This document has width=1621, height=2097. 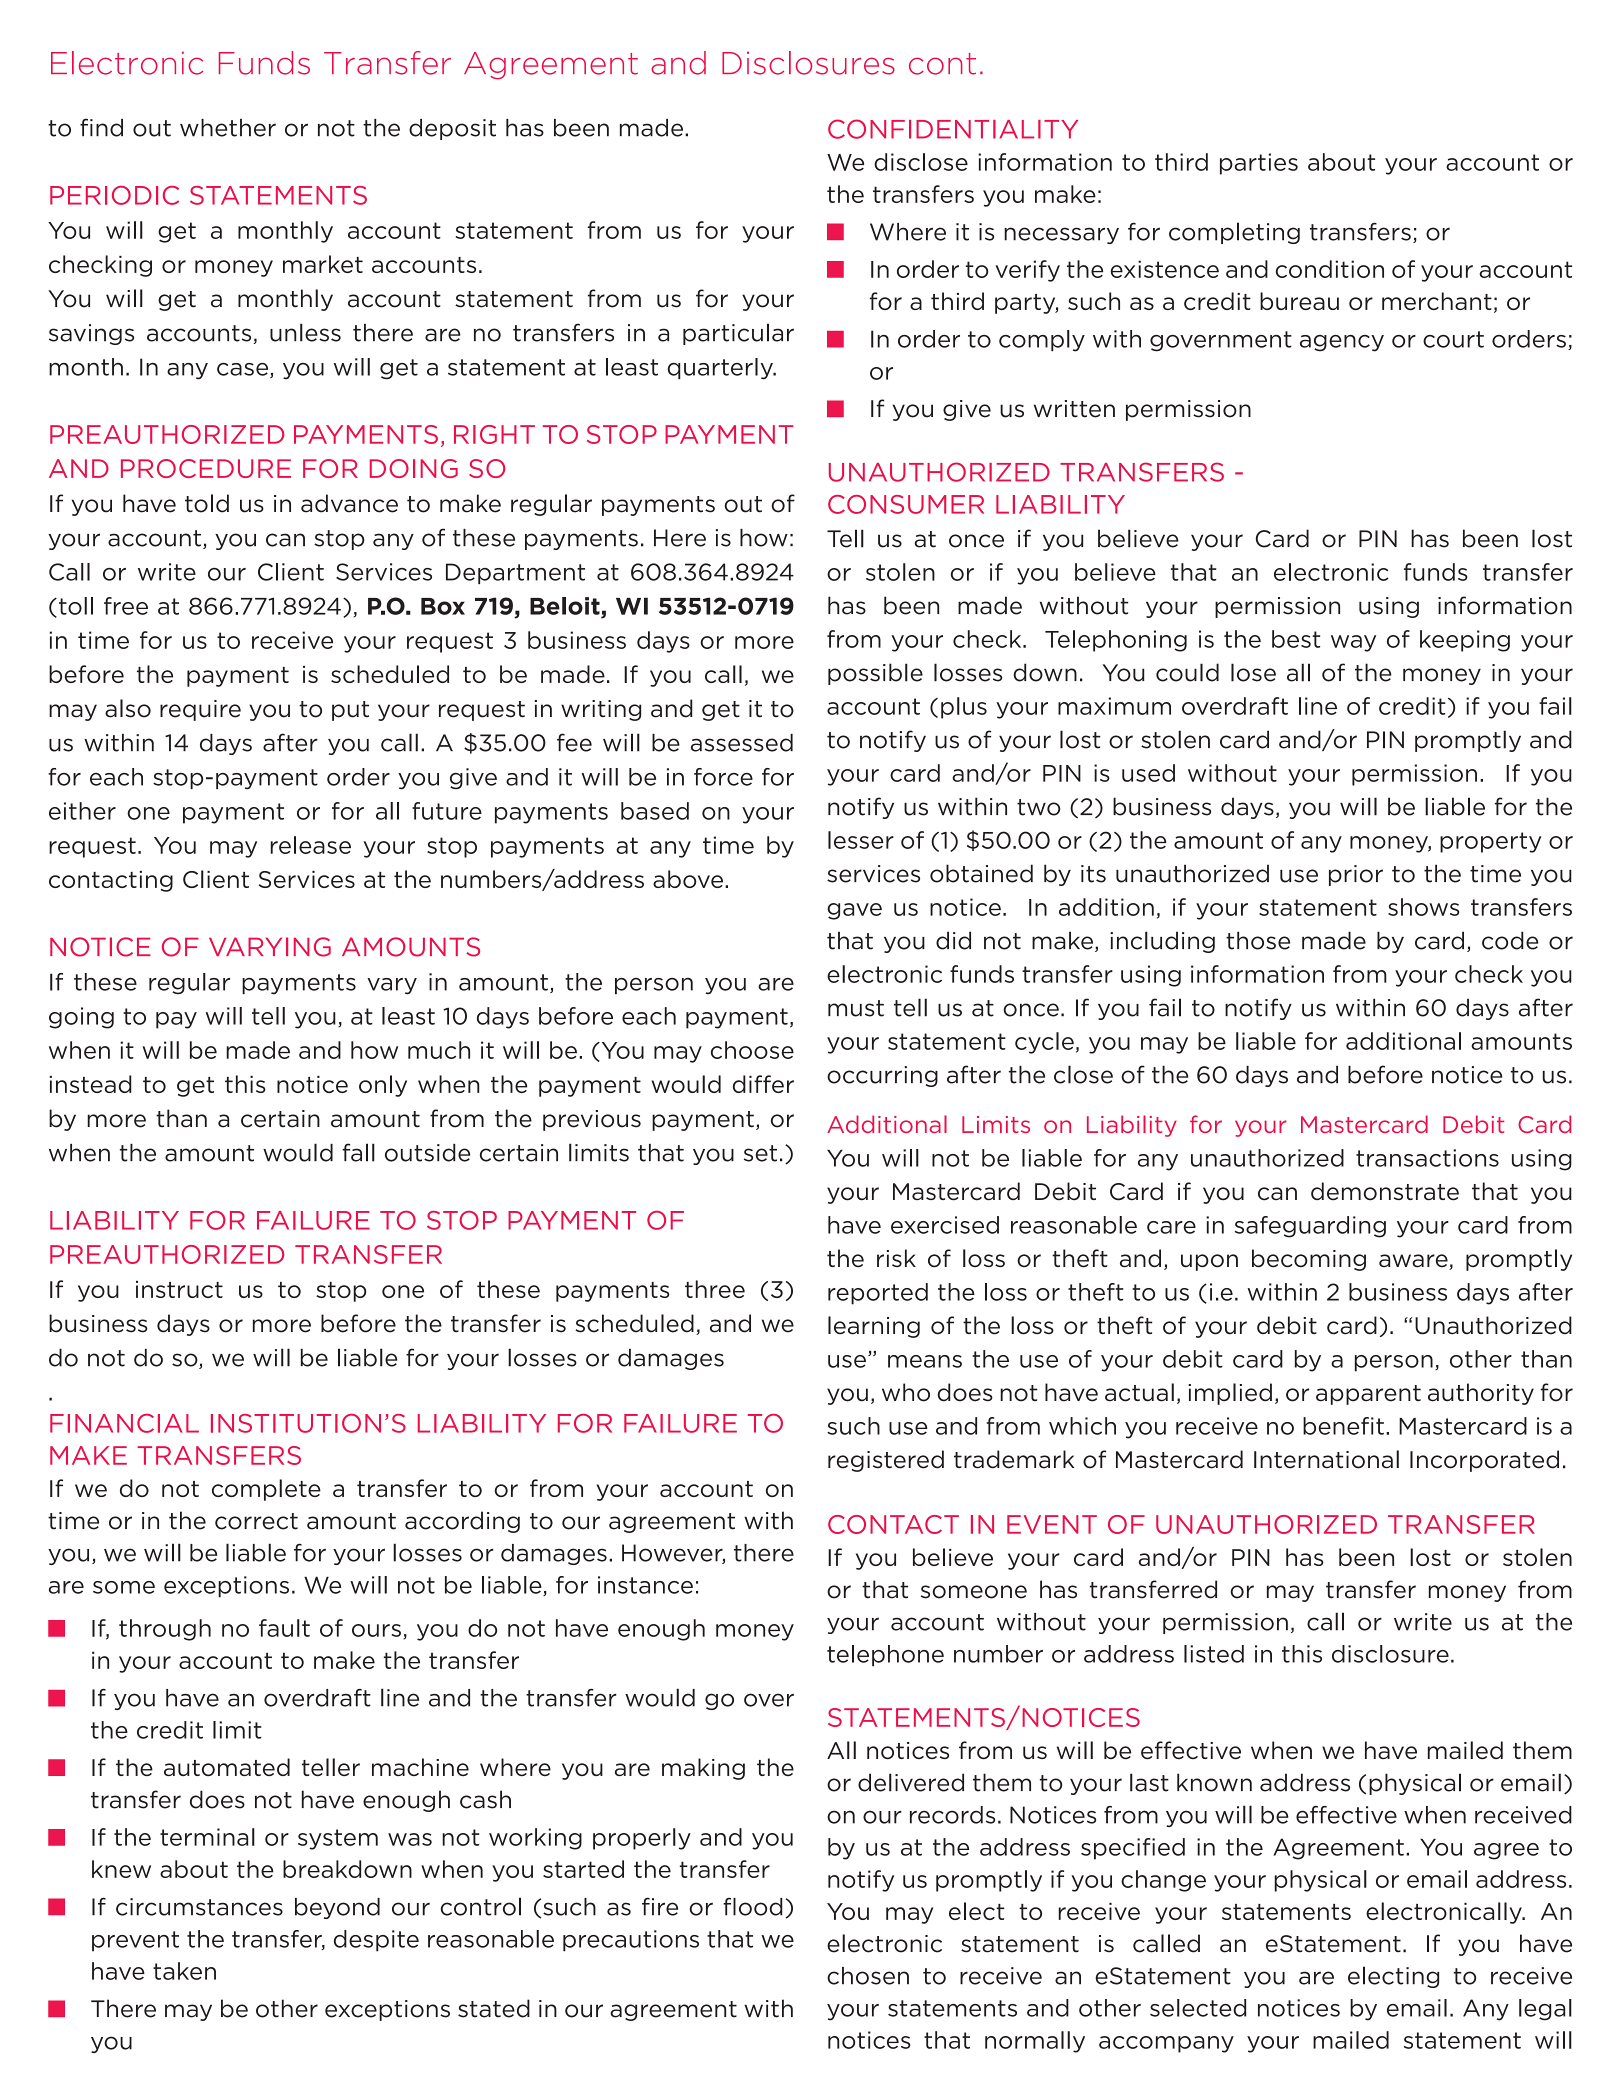 I want to click on way, so click(x=1353, y=643).
